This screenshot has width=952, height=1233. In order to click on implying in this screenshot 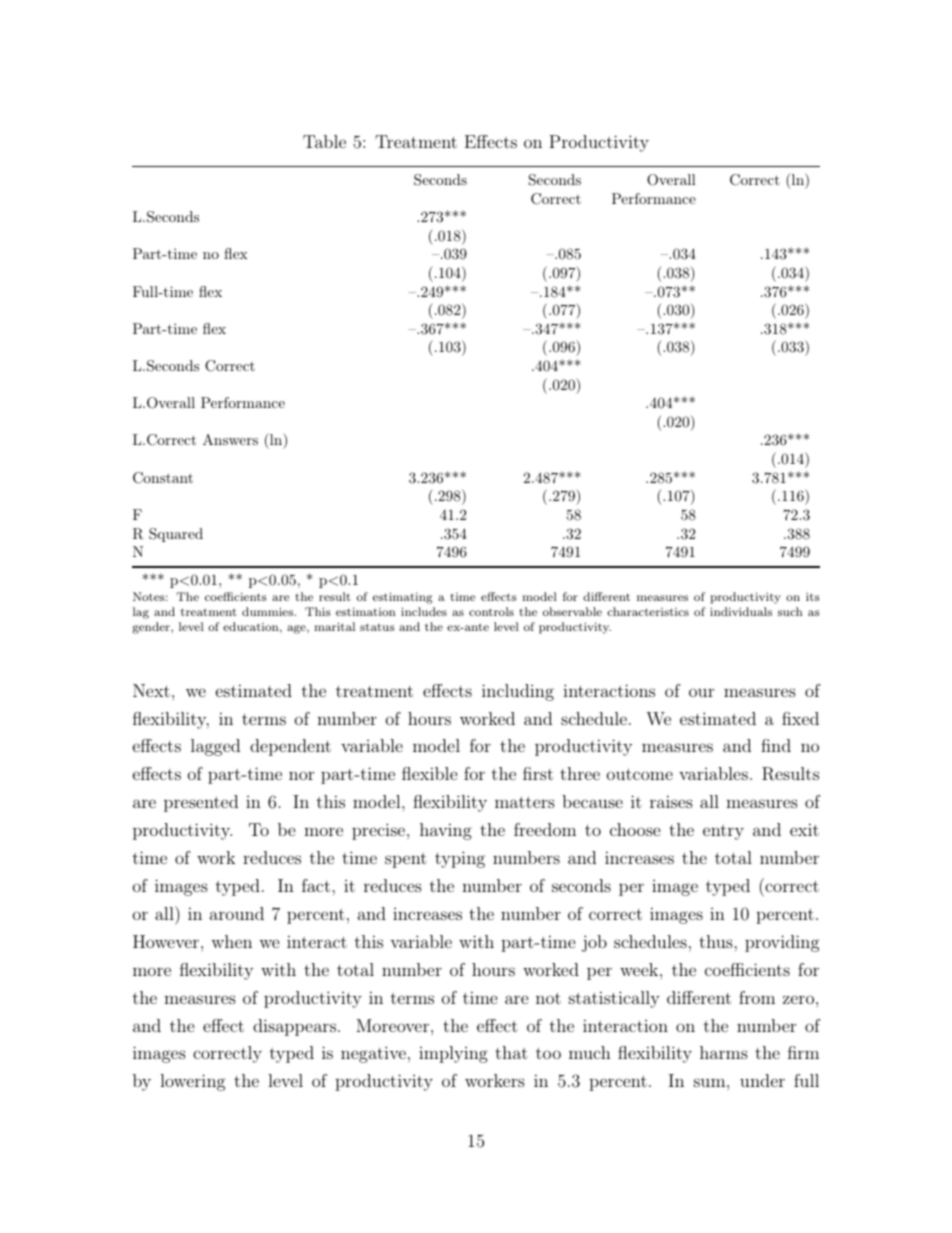, I will do `click(453, 1054)`.
